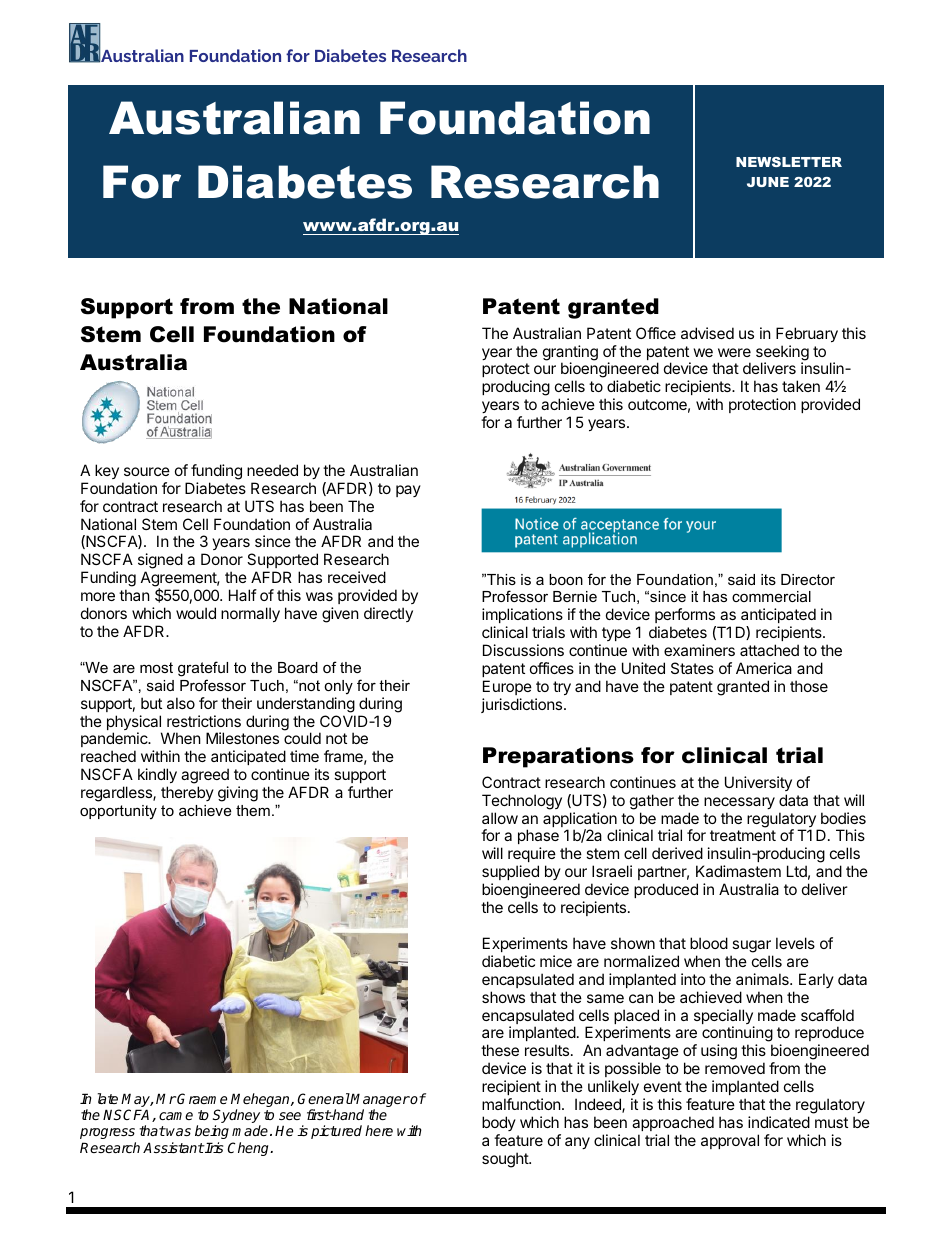  I want to click on agreed, so click(205, 776).
